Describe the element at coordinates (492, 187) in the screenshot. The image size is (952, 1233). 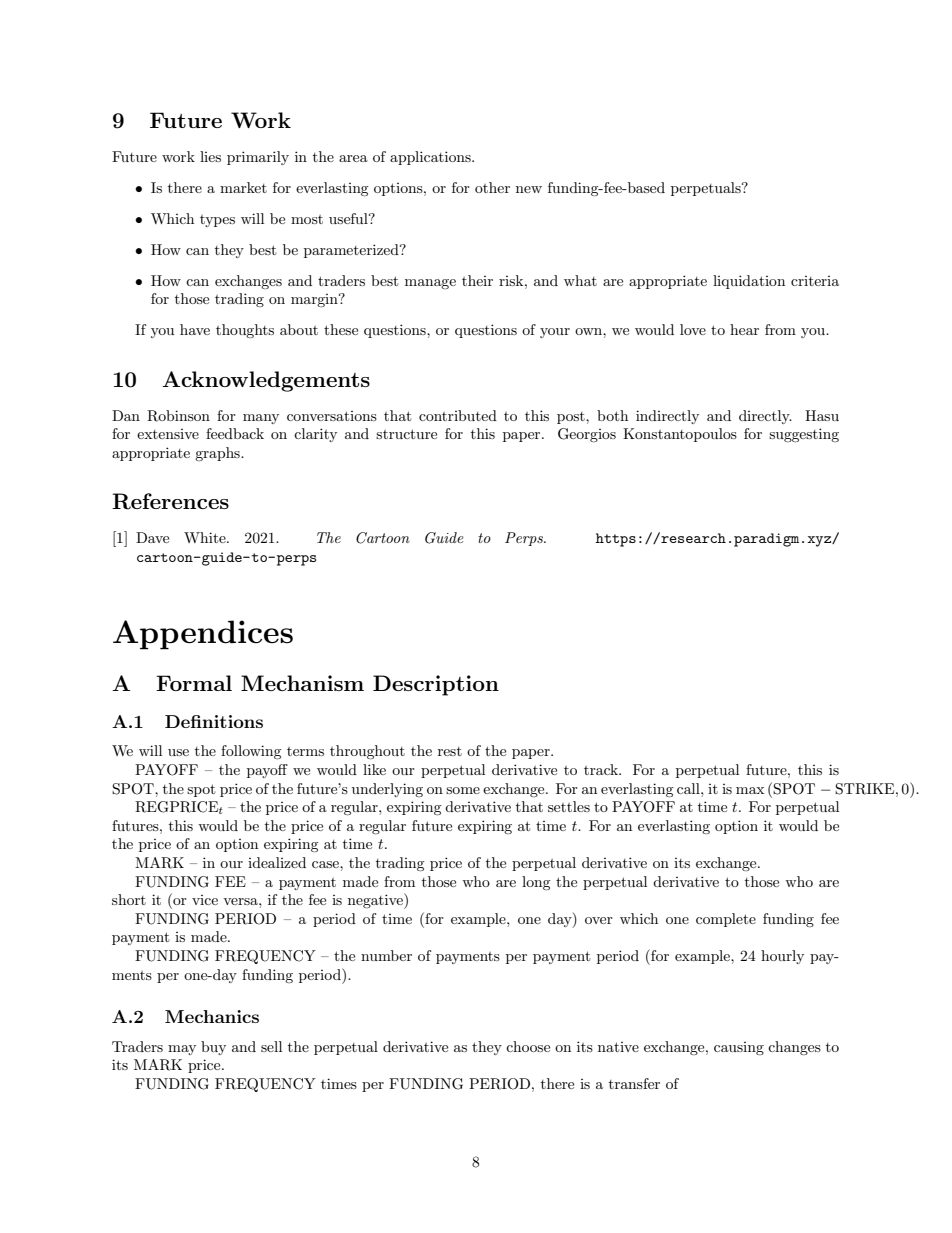
I see `other` at that location.
